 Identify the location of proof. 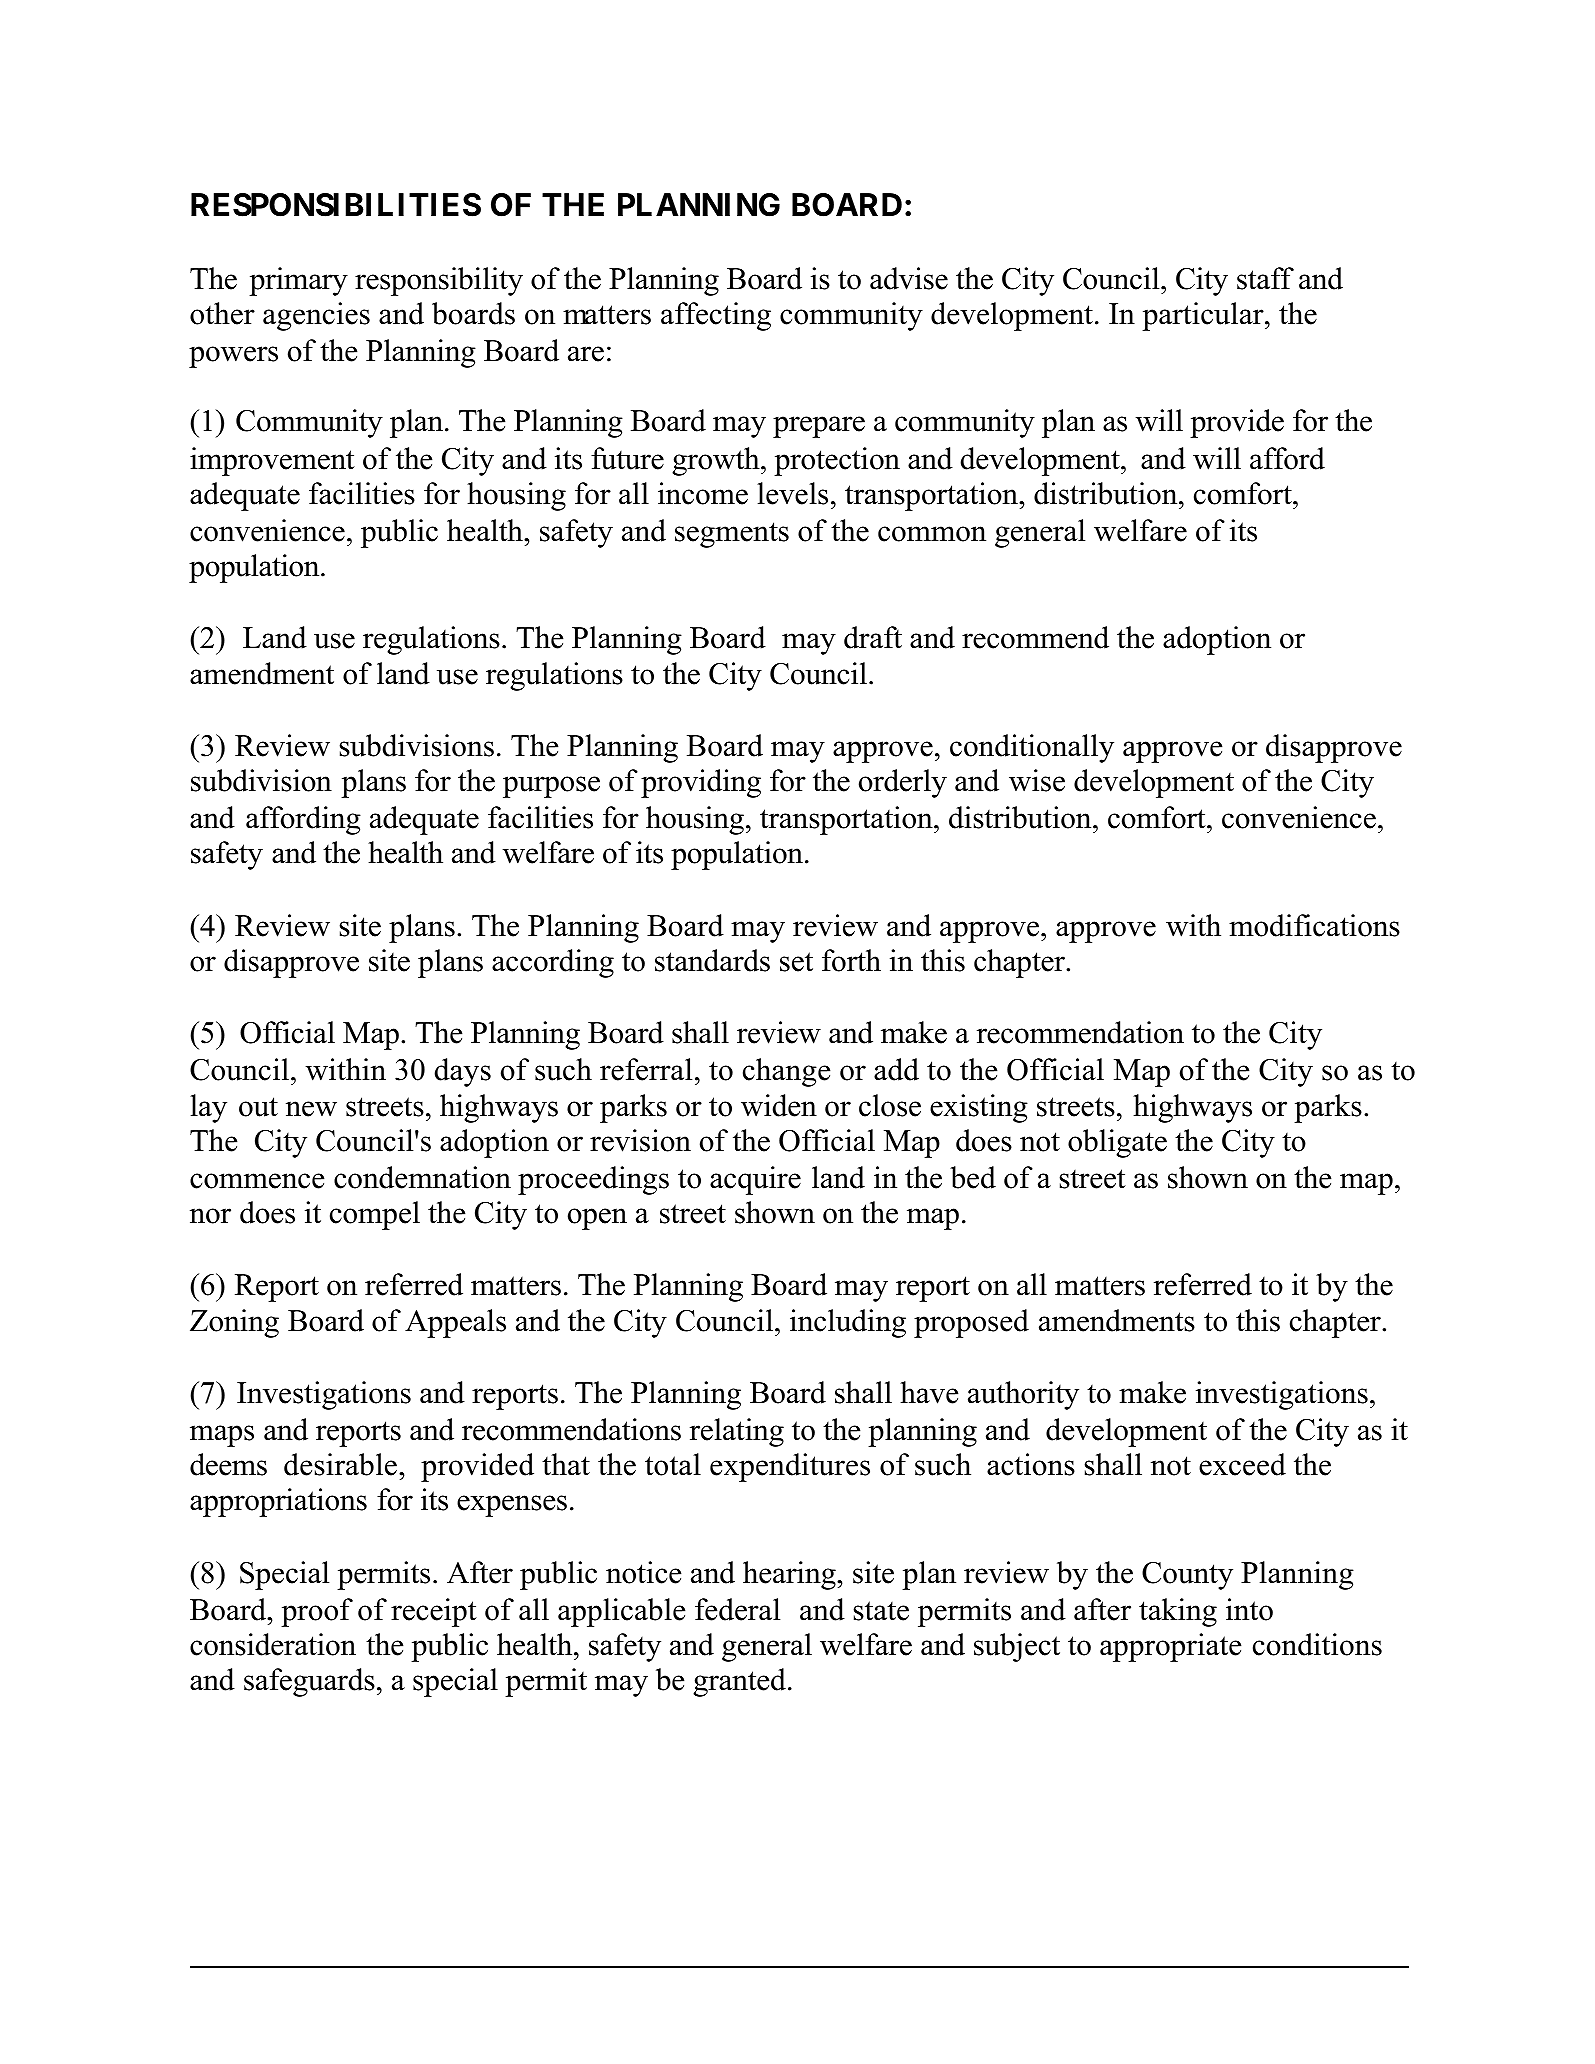
(317, 1612).
